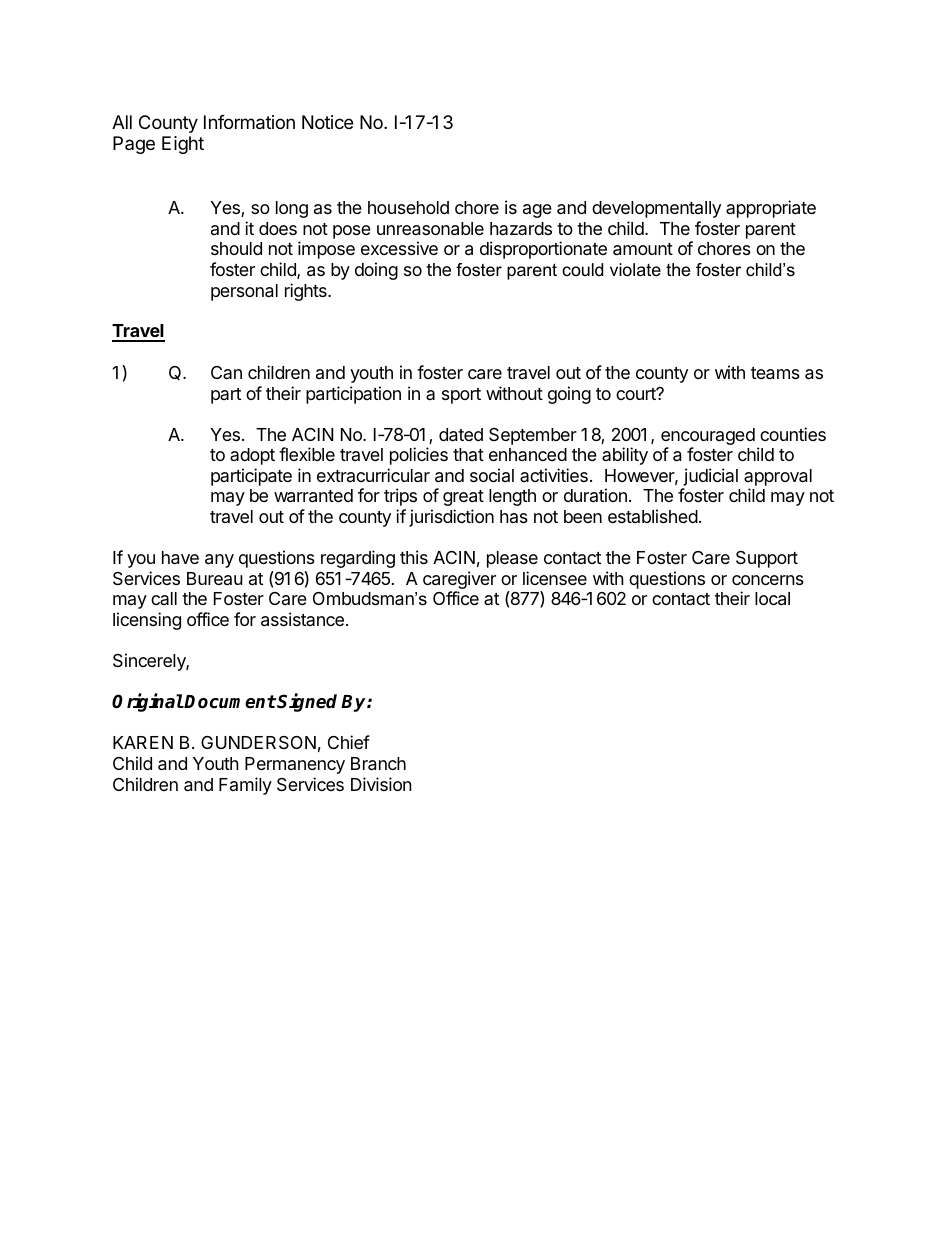 The height and width of the page is (1233, 952). Describe the element at coordinates (771, 209) in the page. I see `appropriate` at that location.
